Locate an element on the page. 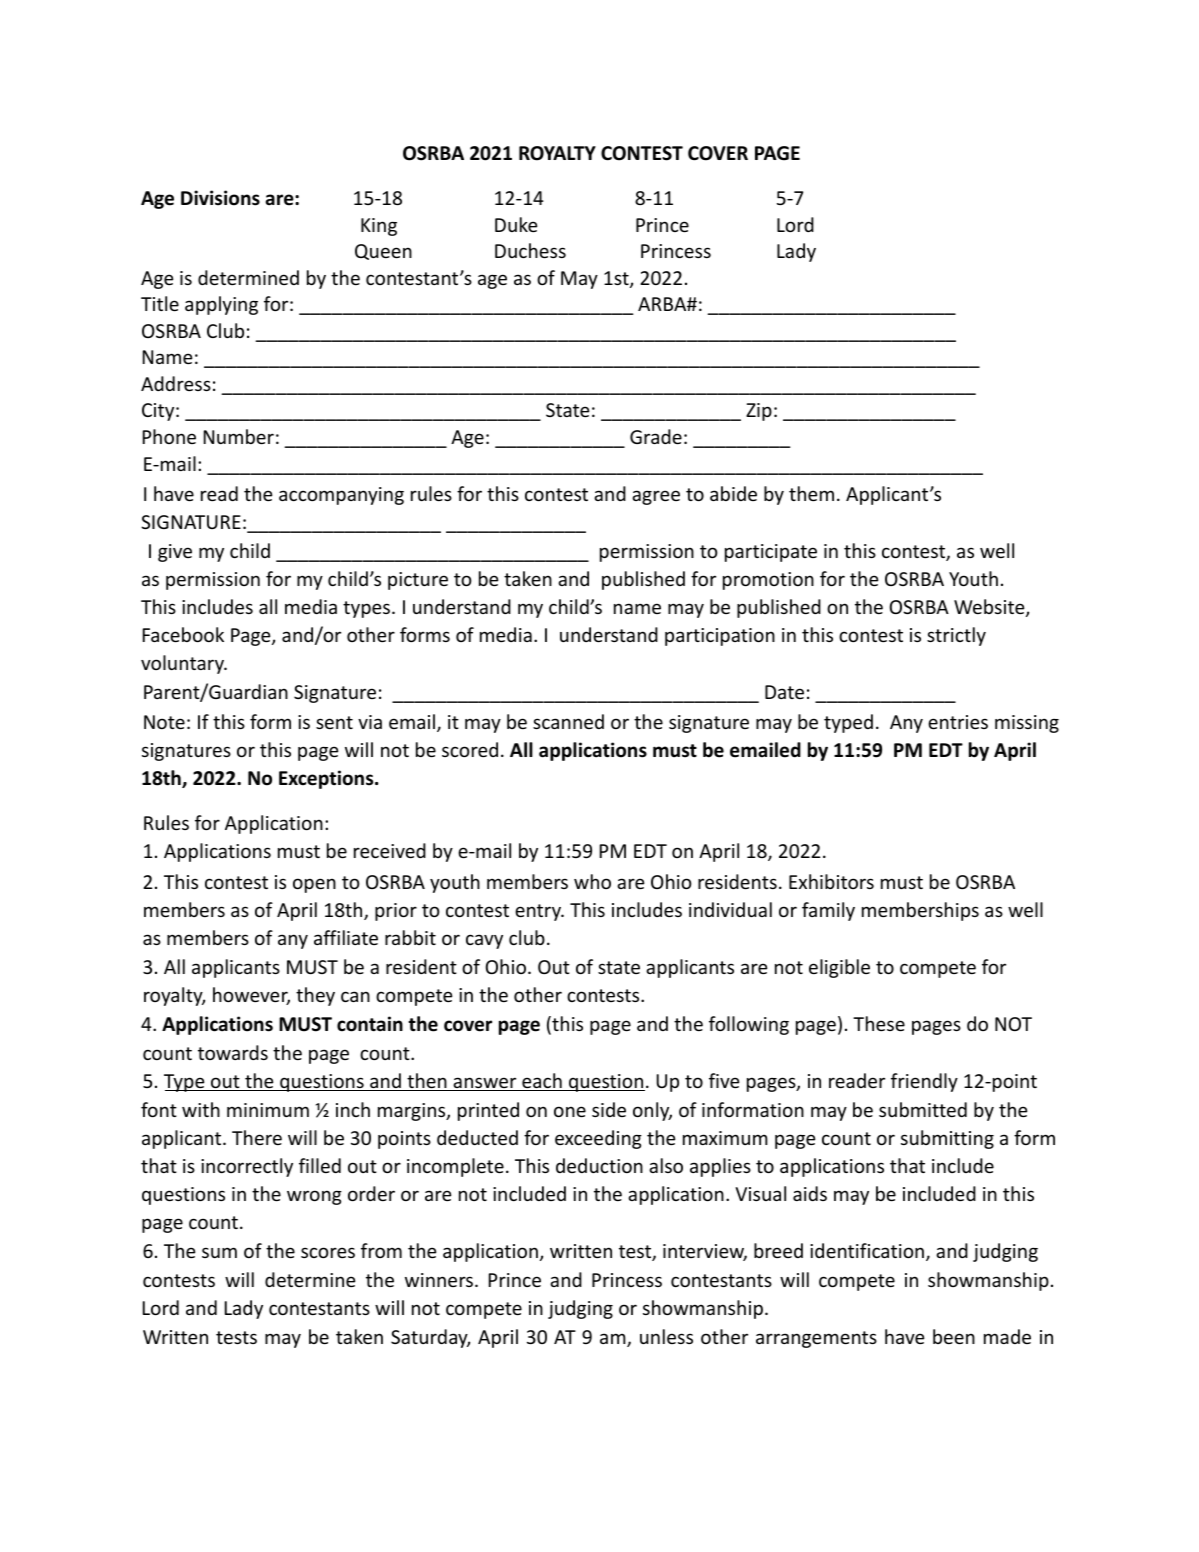 The image size is (1199, 1552). Duchess is located at coordinates (530, 250).
